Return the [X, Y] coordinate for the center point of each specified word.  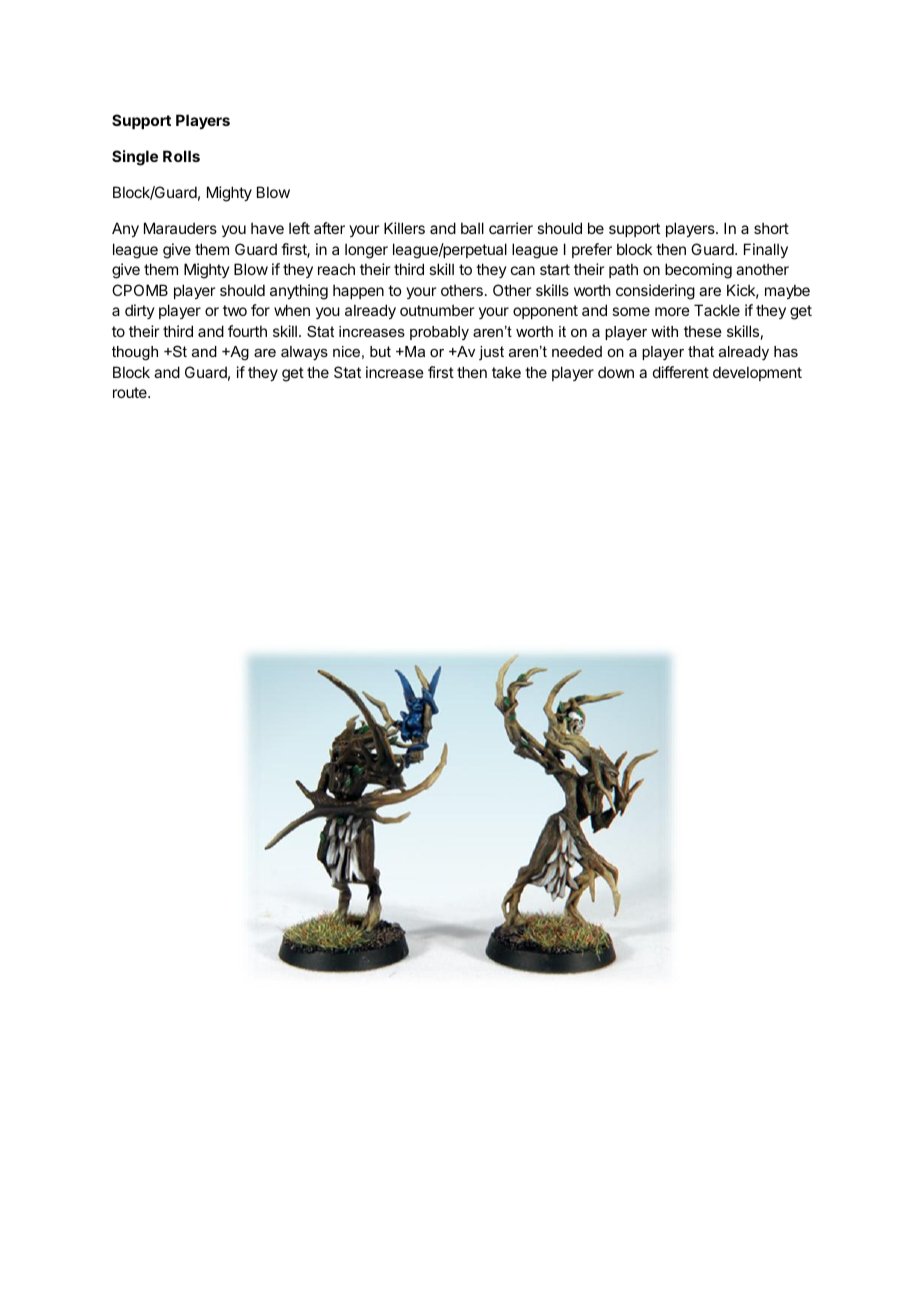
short [771, 228]
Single [135, 158]
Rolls [181, 156]
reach [336, 269]
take [506, 372]
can [523, 270]
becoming [698, 271]
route [131, 392]
